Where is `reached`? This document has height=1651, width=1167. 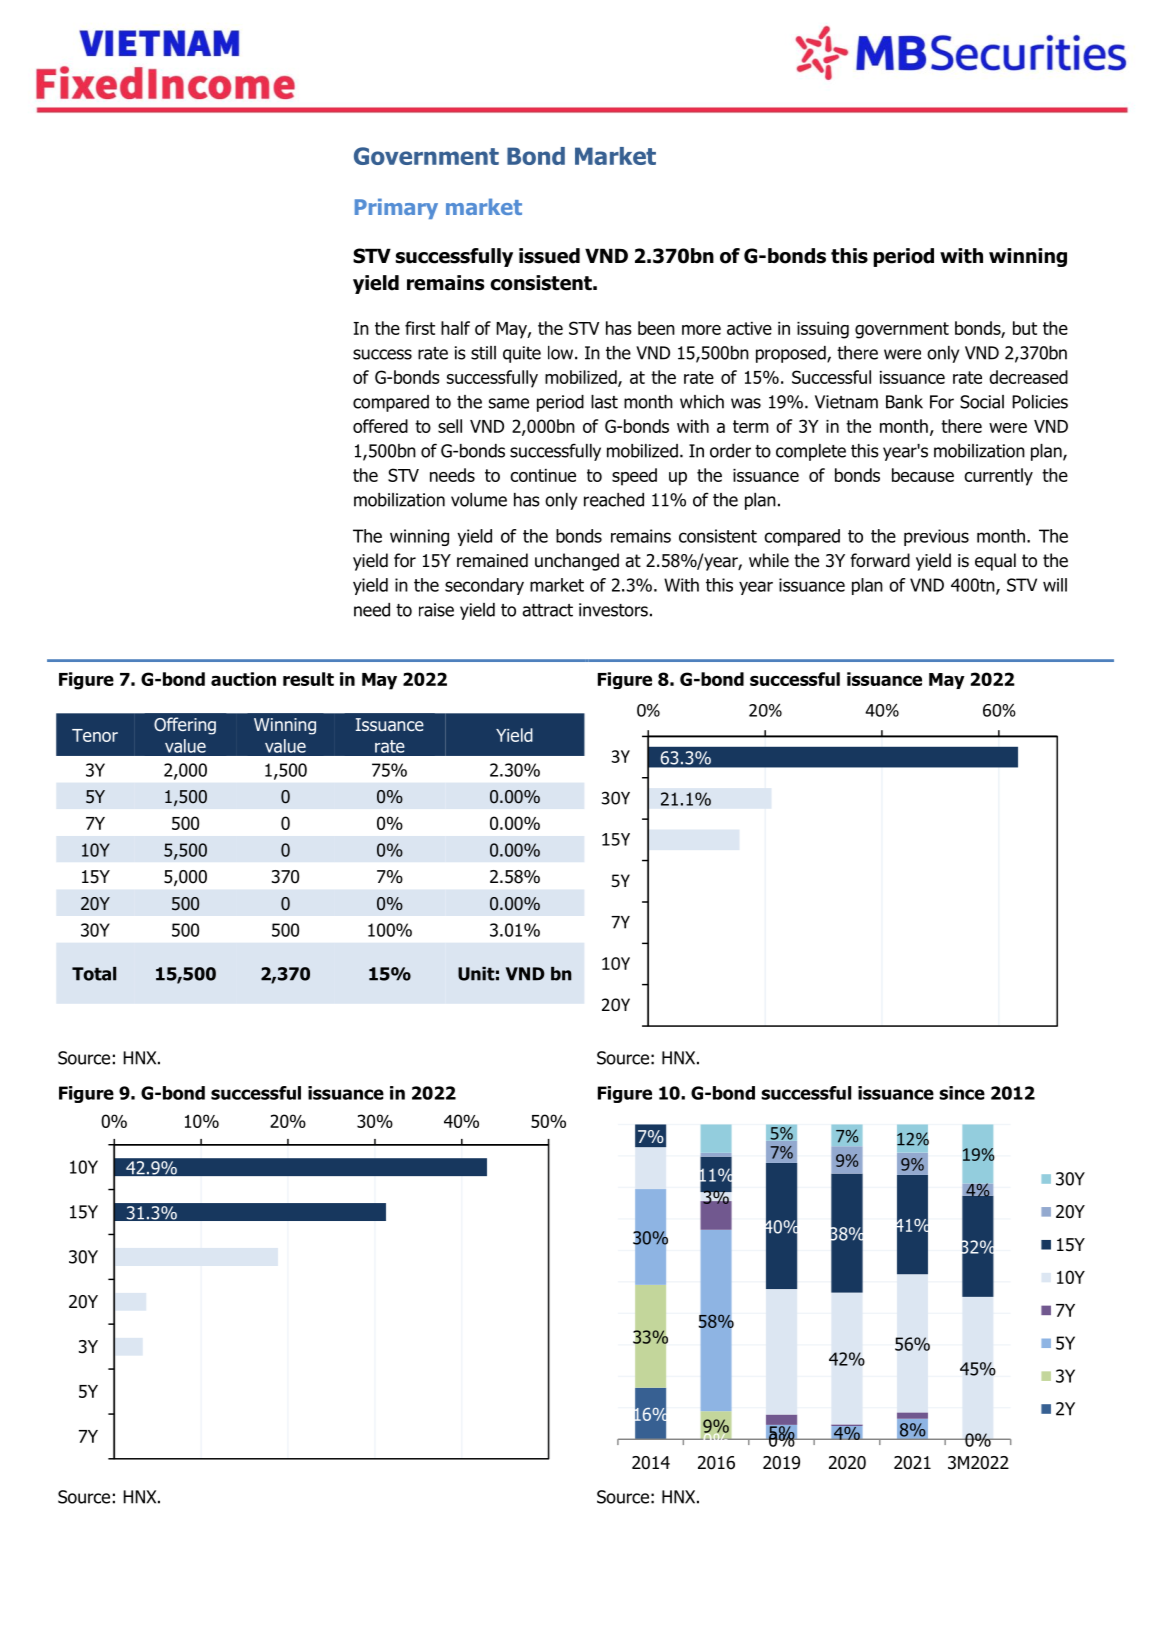 reached is located at coordinates (614, 500).
